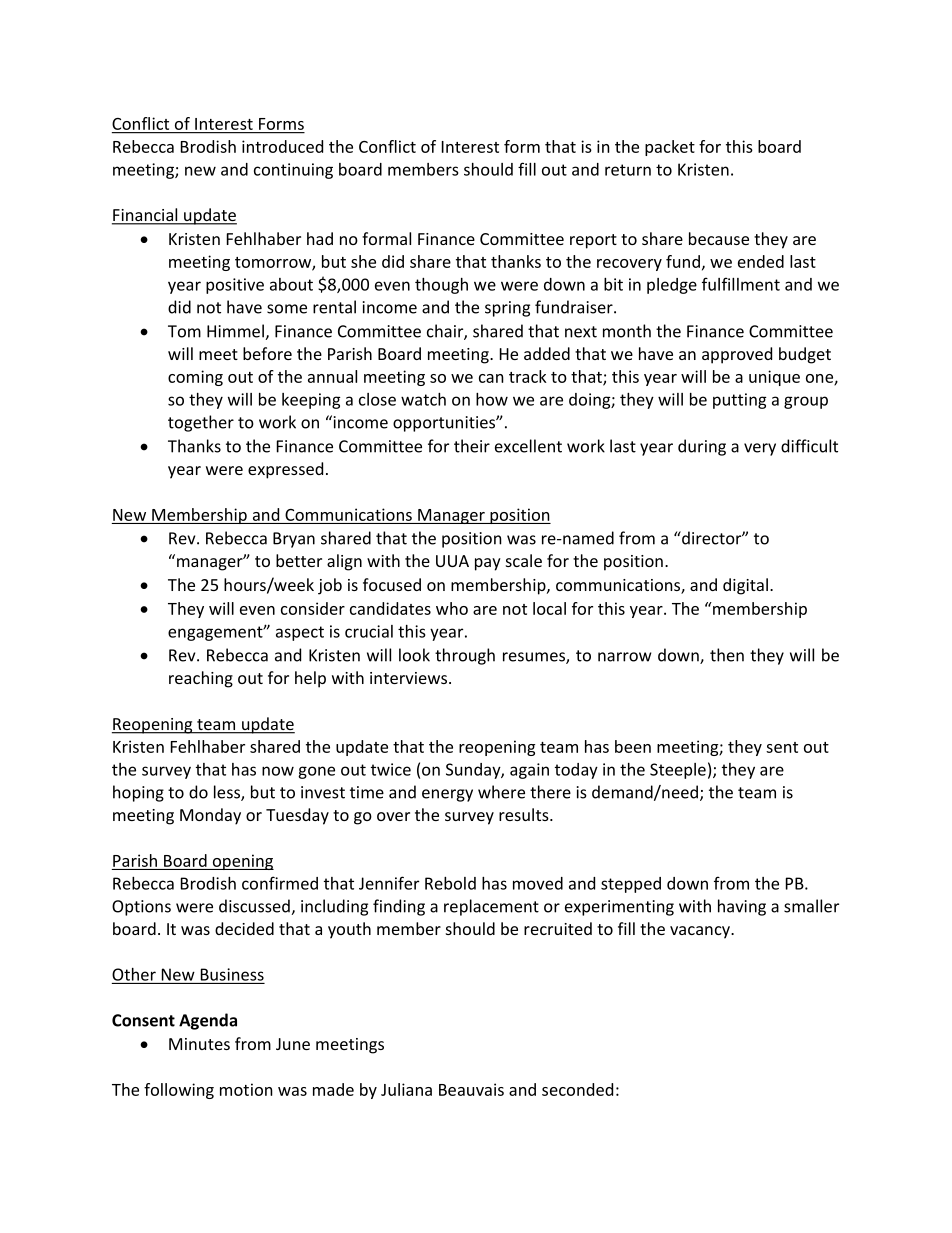  What do you see at coordinates (199, 1044) in the image?
I see `Minutes` at bounding box center [199, 1044].
